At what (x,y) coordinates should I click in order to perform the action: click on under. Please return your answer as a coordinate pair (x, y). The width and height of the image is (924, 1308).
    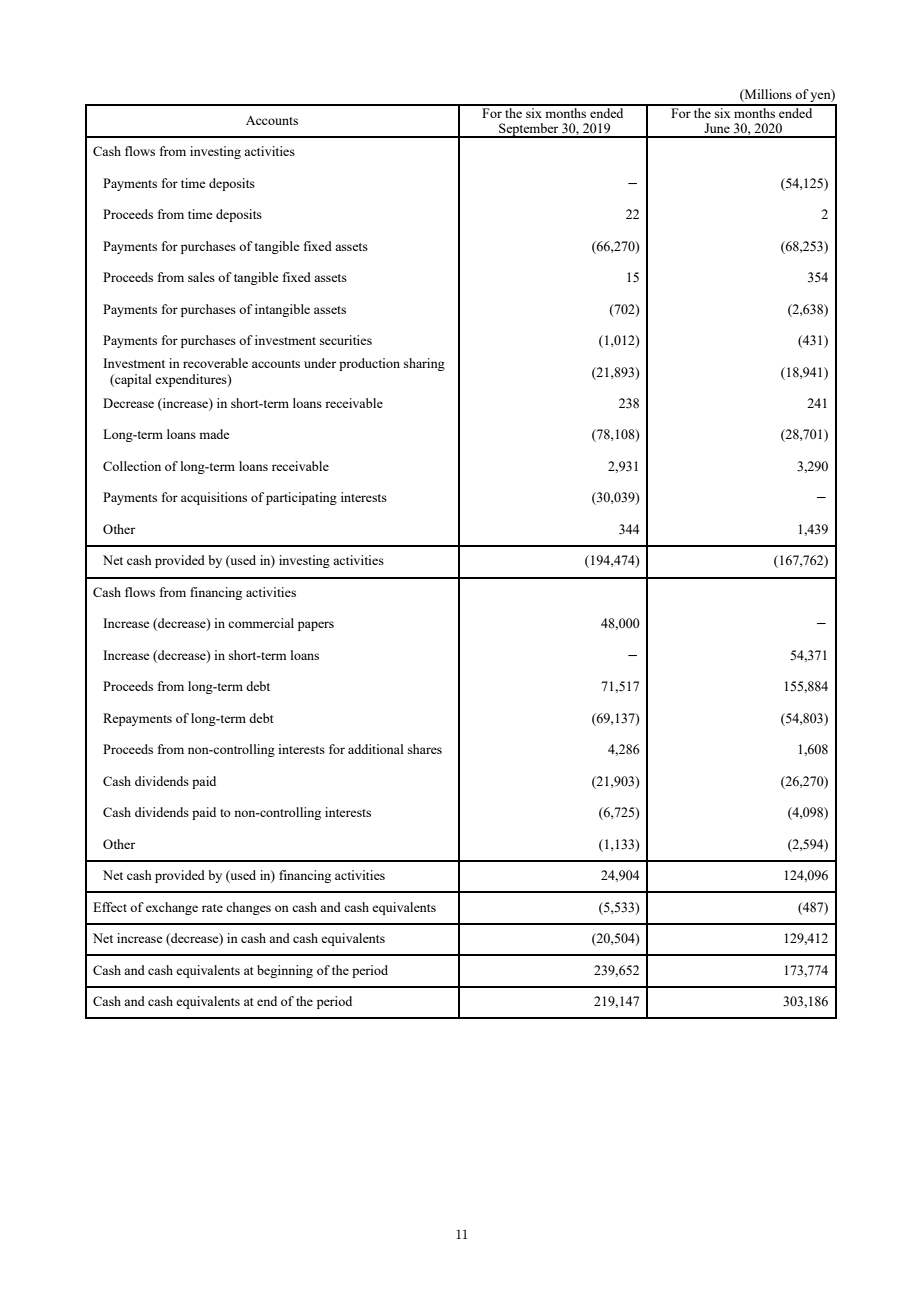
    Looking at the image, I should click on (320, 363).
